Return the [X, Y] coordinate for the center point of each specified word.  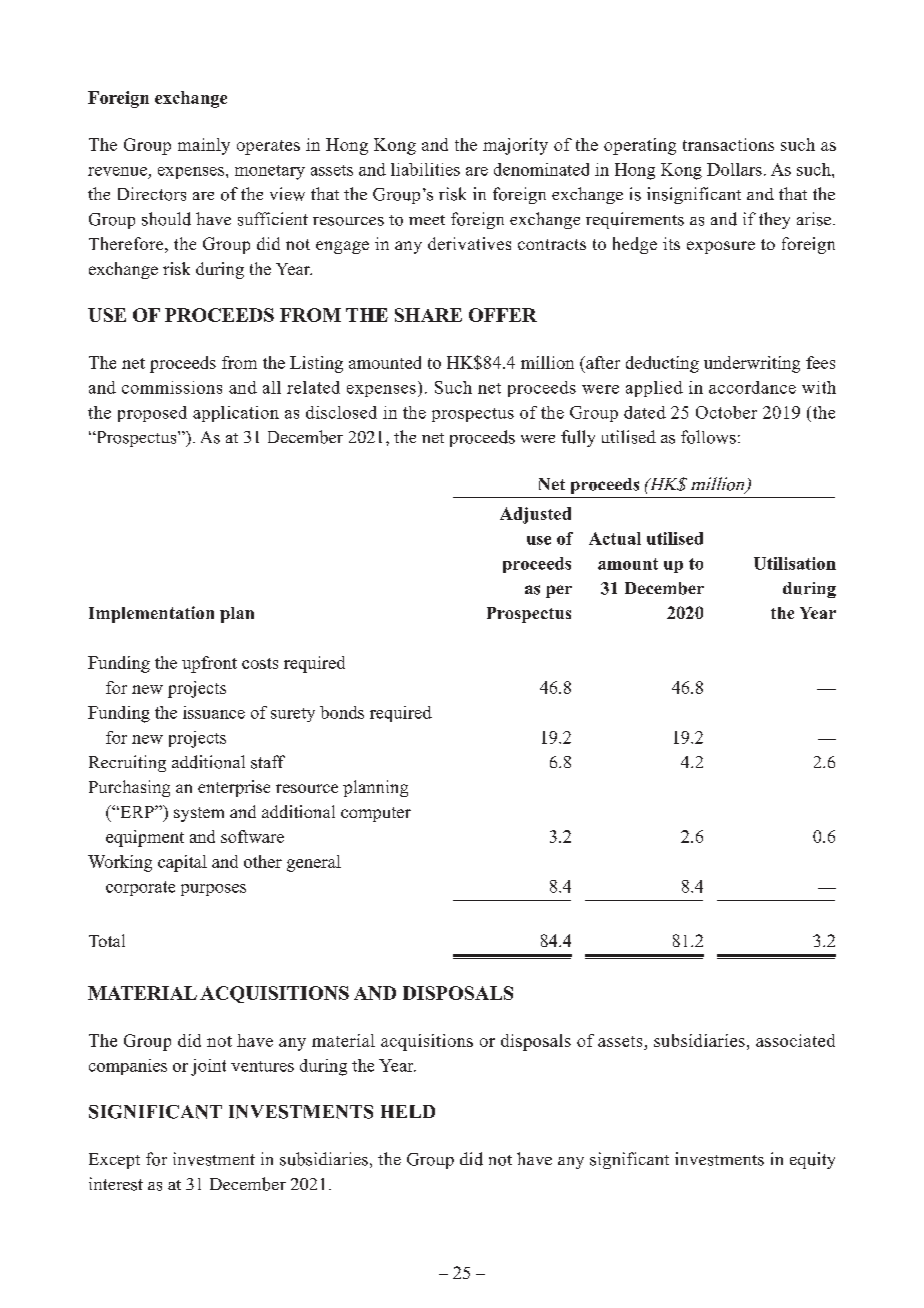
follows [708, 437]
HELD [408, 1111]
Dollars [734, 169]
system [199, 814]
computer [376, 814]
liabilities [425, 169]
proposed [152, 414]
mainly [204, 146]
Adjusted [535, 515]
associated [795, 1040]
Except [114, 1161]
